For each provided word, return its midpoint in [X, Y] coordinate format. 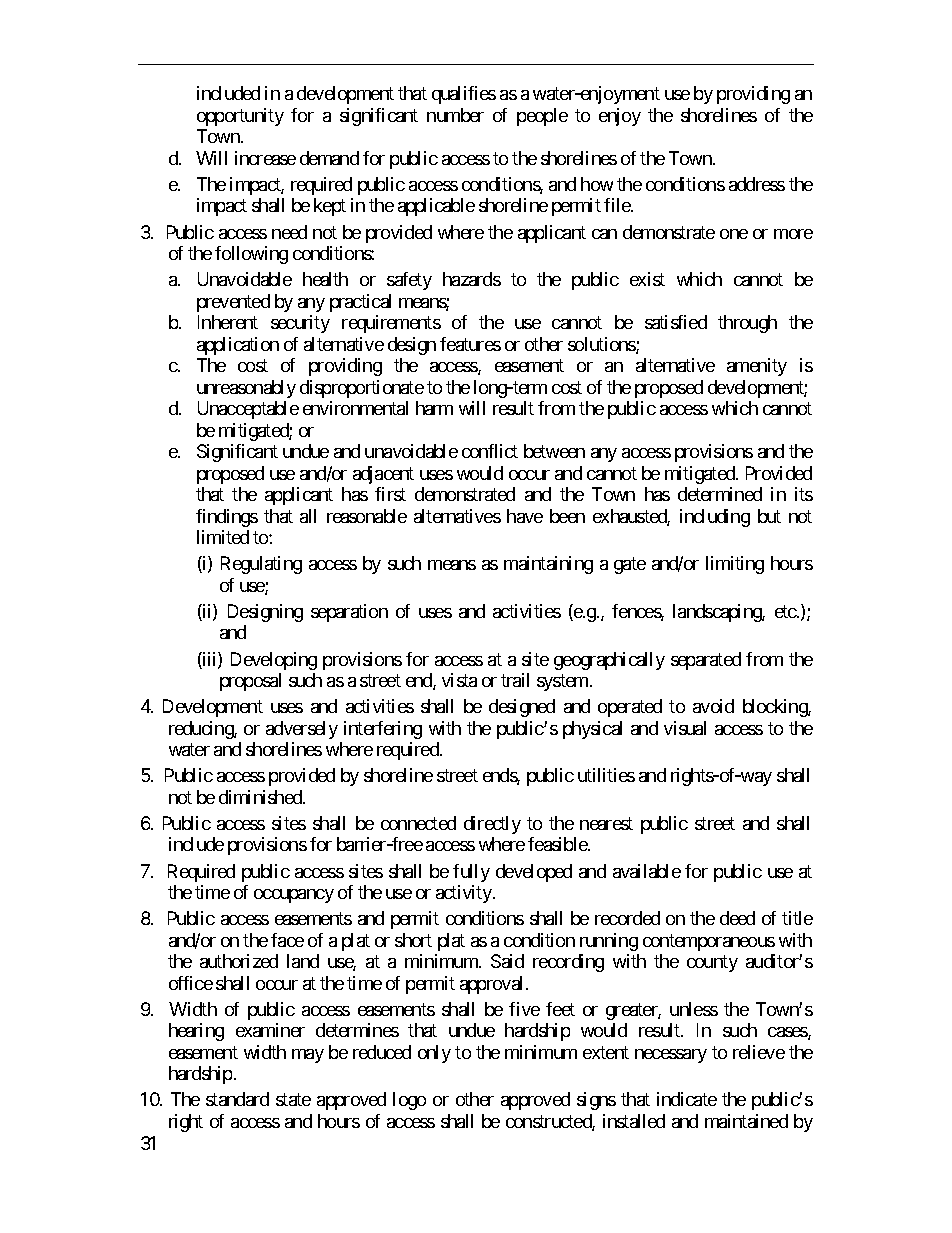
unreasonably [246, 389]
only [434, 1054]
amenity [757, 367]
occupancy [294, 896]
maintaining [548, 565]
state [293, 1100]
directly [492, 825]
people [542, 117]
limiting [735, 565]
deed [737, 918]
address [757, 184]
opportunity [240, 117]
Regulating [261, 565]
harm [434, 408]
